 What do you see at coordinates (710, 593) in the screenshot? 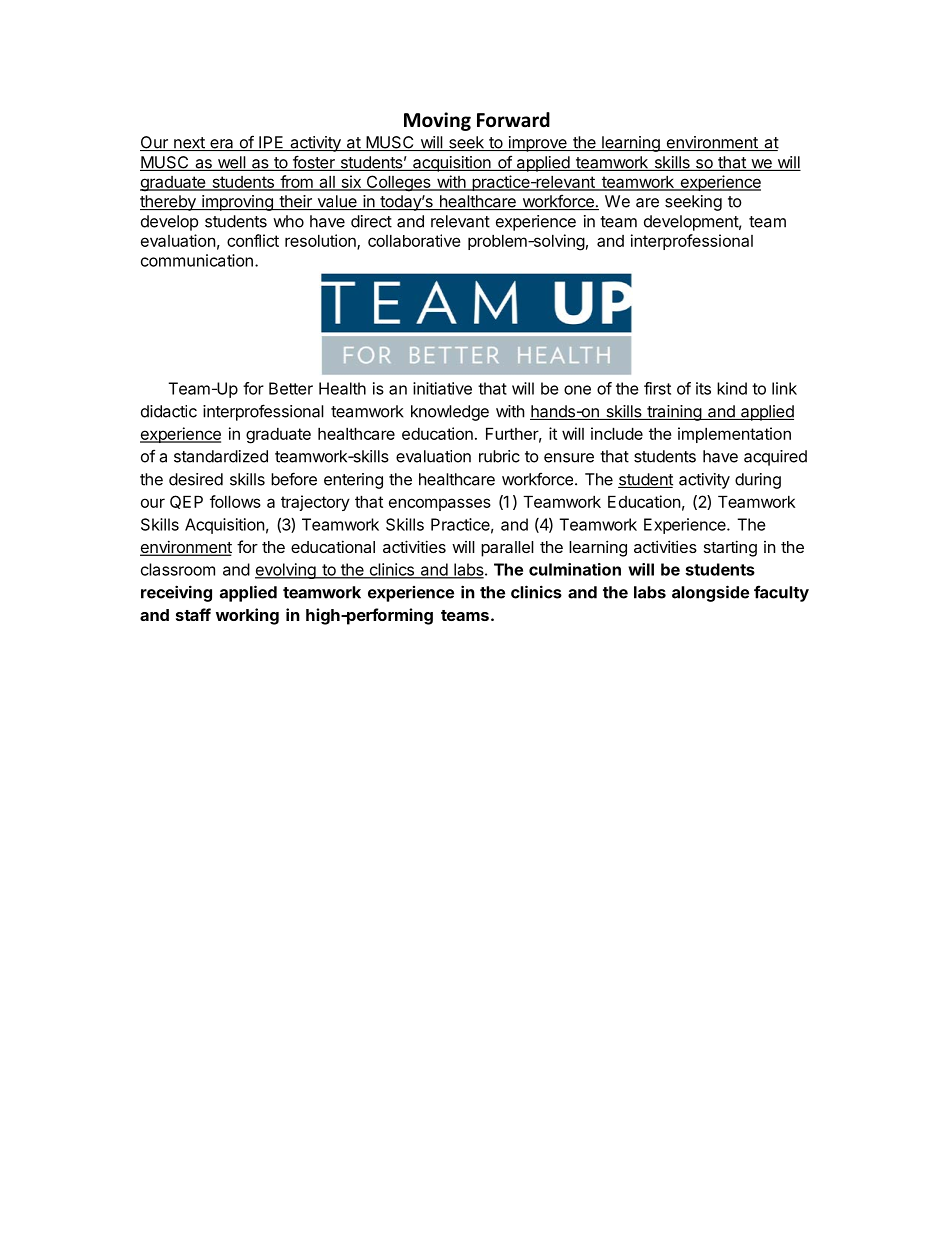
I see `alongside` at bounding box center [710, 593].
